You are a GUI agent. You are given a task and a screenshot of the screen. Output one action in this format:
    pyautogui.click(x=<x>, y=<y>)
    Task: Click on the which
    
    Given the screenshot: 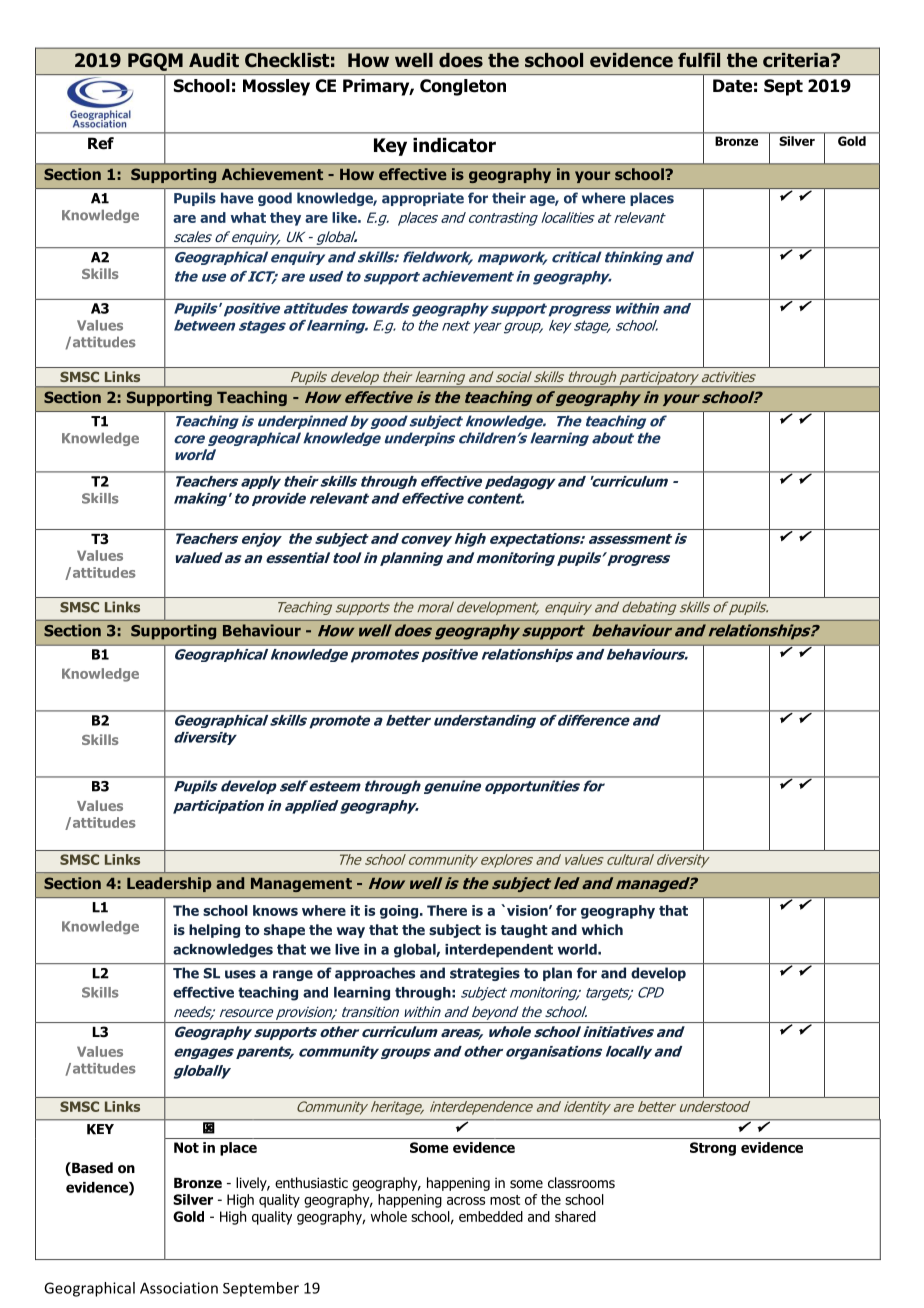 What is the action you would take?
    pyautogui.click(x=602, y=929)
